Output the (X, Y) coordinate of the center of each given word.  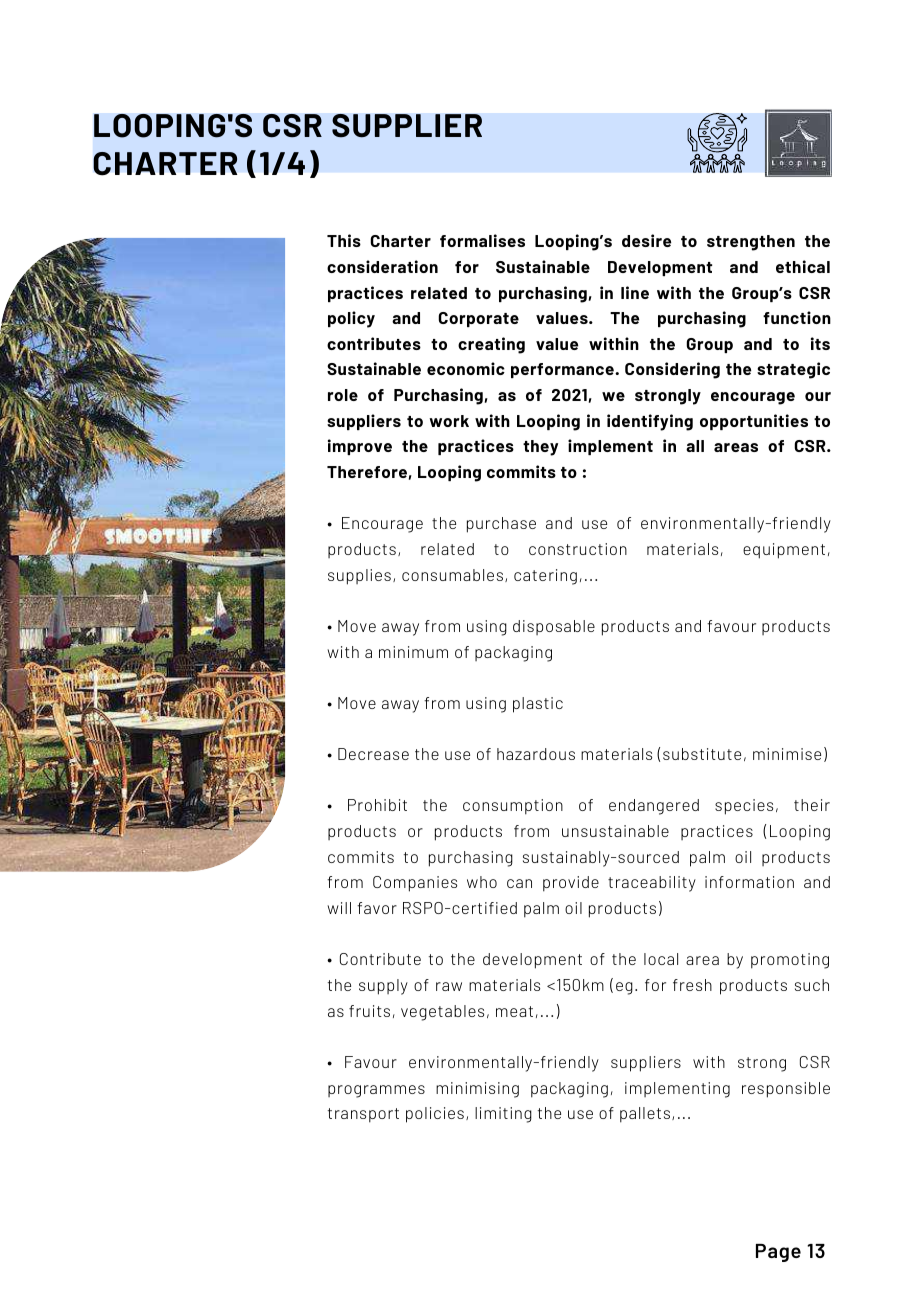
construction (578, 549)
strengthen (751, 243)
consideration (382, 266)
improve (360, 447)
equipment (784, 551)
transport (363, 1115)
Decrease (373, 754)
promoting (790, 961)
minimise (787, 754)
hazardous (536, 754)
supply (383, 987)
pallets (646, 1115)
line (635, 292)
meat (514, 1011)
